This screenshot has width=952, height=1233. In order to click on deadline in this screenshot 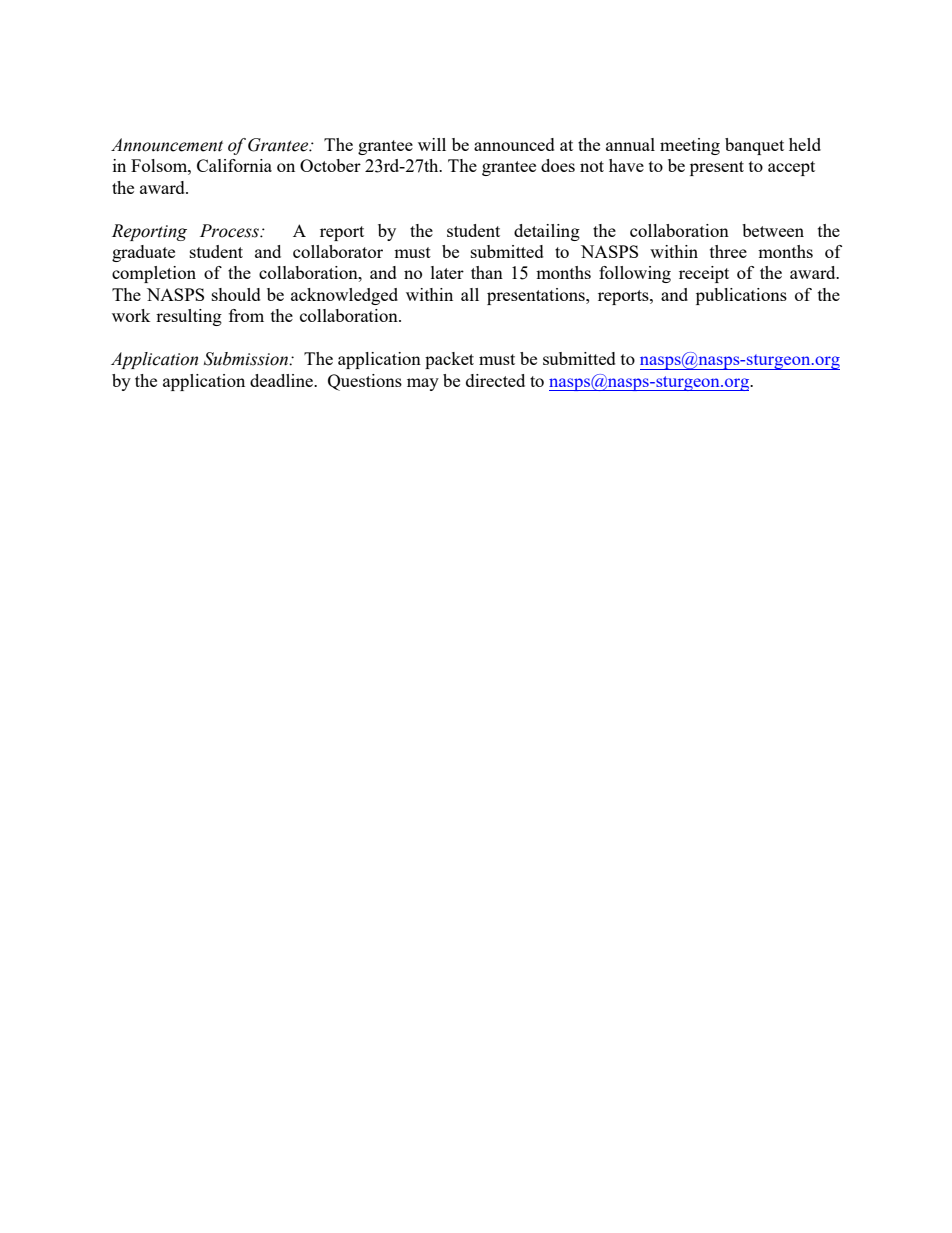, I will do `click(282, 380)`.
